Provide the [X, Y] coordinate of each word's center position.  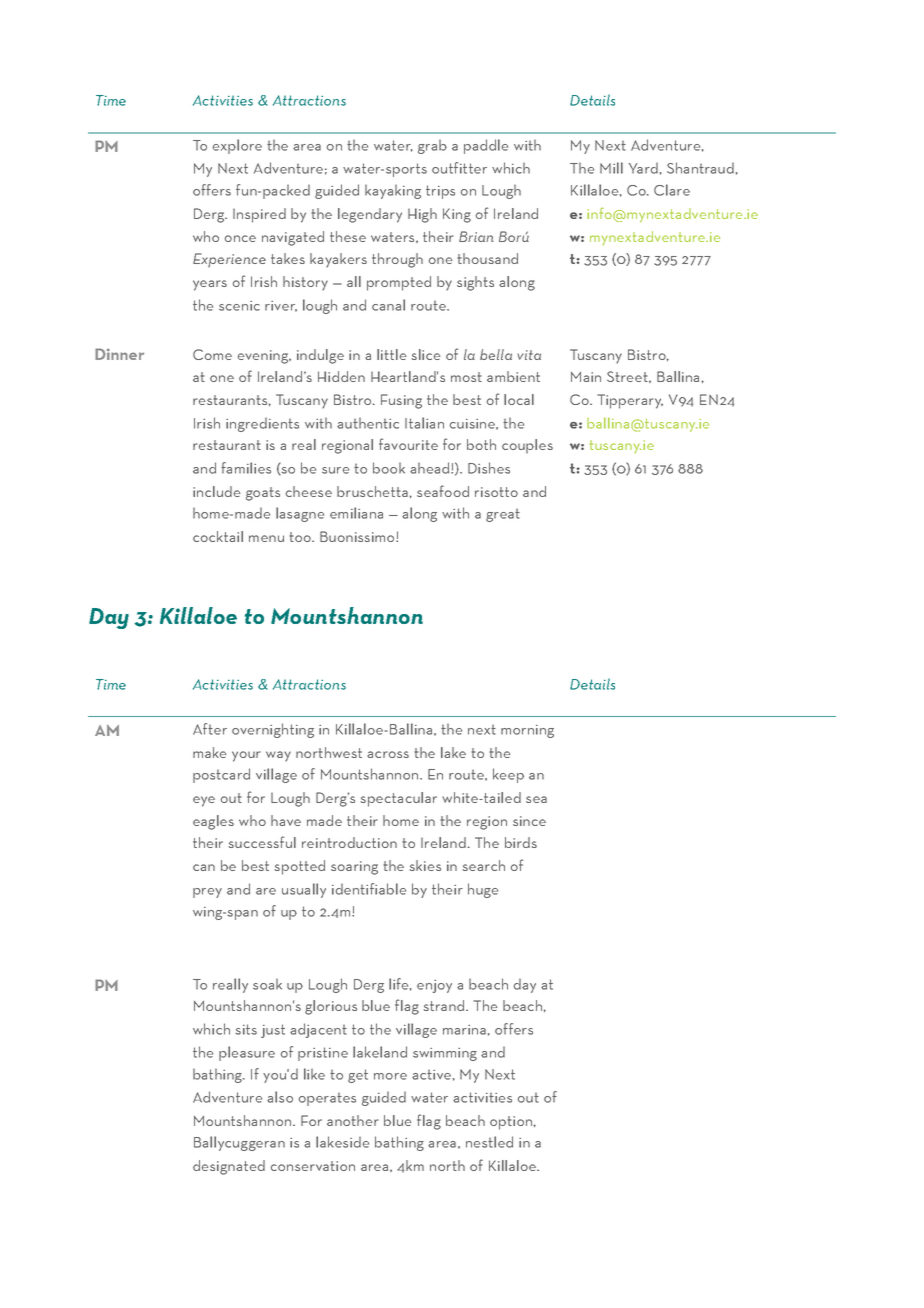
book [389, 468]
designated [229, 1167]
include [216, 491]
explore [237, 146]
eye [204, 801]
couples [527, 446]
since [529, 821]
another [352, 1120]
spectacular [399, 799]
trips [440, 192]
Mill [611, 168]
